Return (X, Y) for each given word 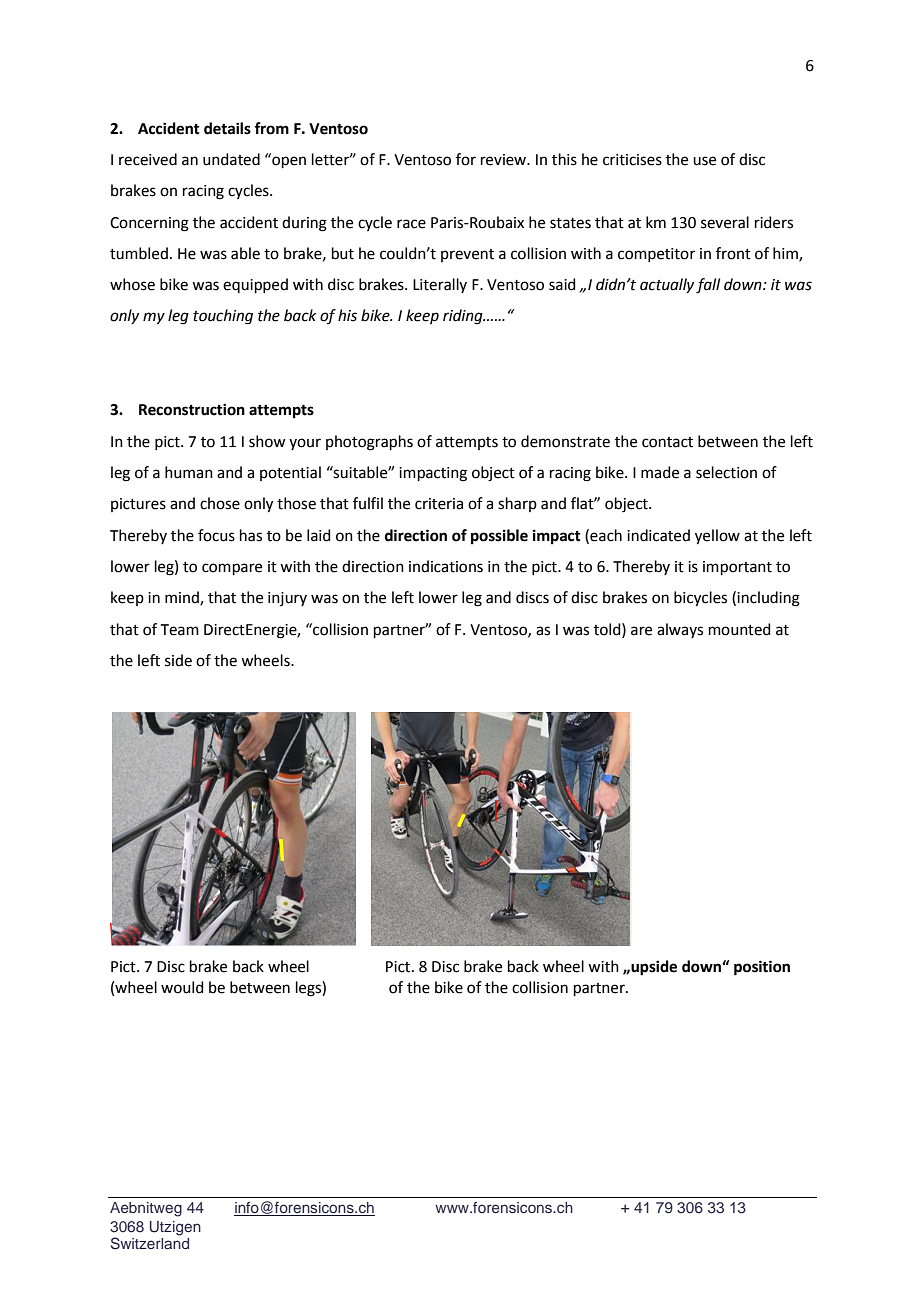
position (762, 968)
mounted (740, 629)
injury (287, 599)
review (505, 160)
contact (667, 442)
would (182, 987)
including (768, 599)
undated (231, 159)
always (680, 630)
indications (446, 566)
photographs (369, 443)
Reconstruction (192, 409)
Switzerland (150, 1243)
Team (180, 630)
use (704, 161)
